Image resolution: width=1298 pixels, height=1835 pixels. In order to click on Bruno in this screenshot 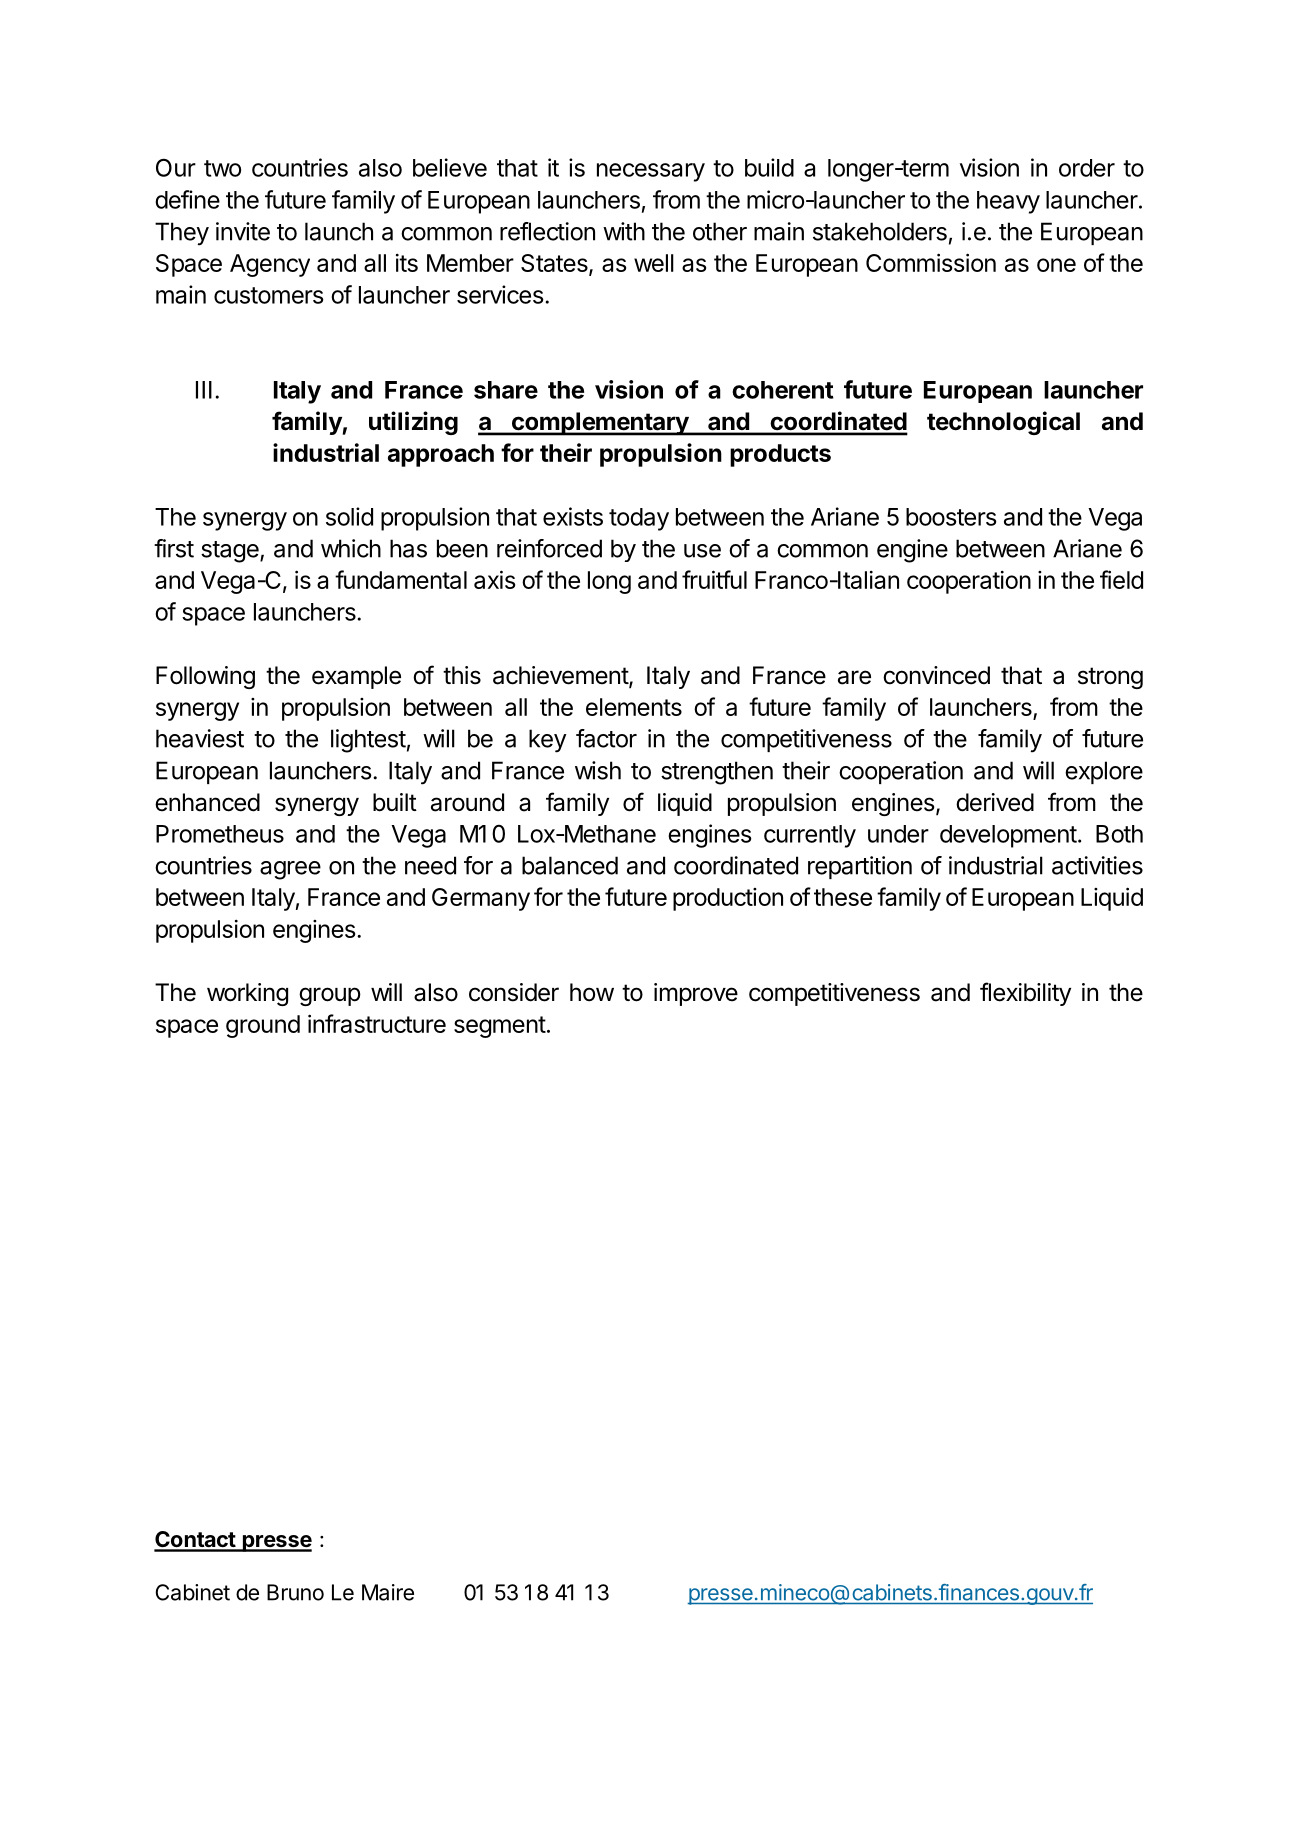, I will do `click(295, 1592)`.
